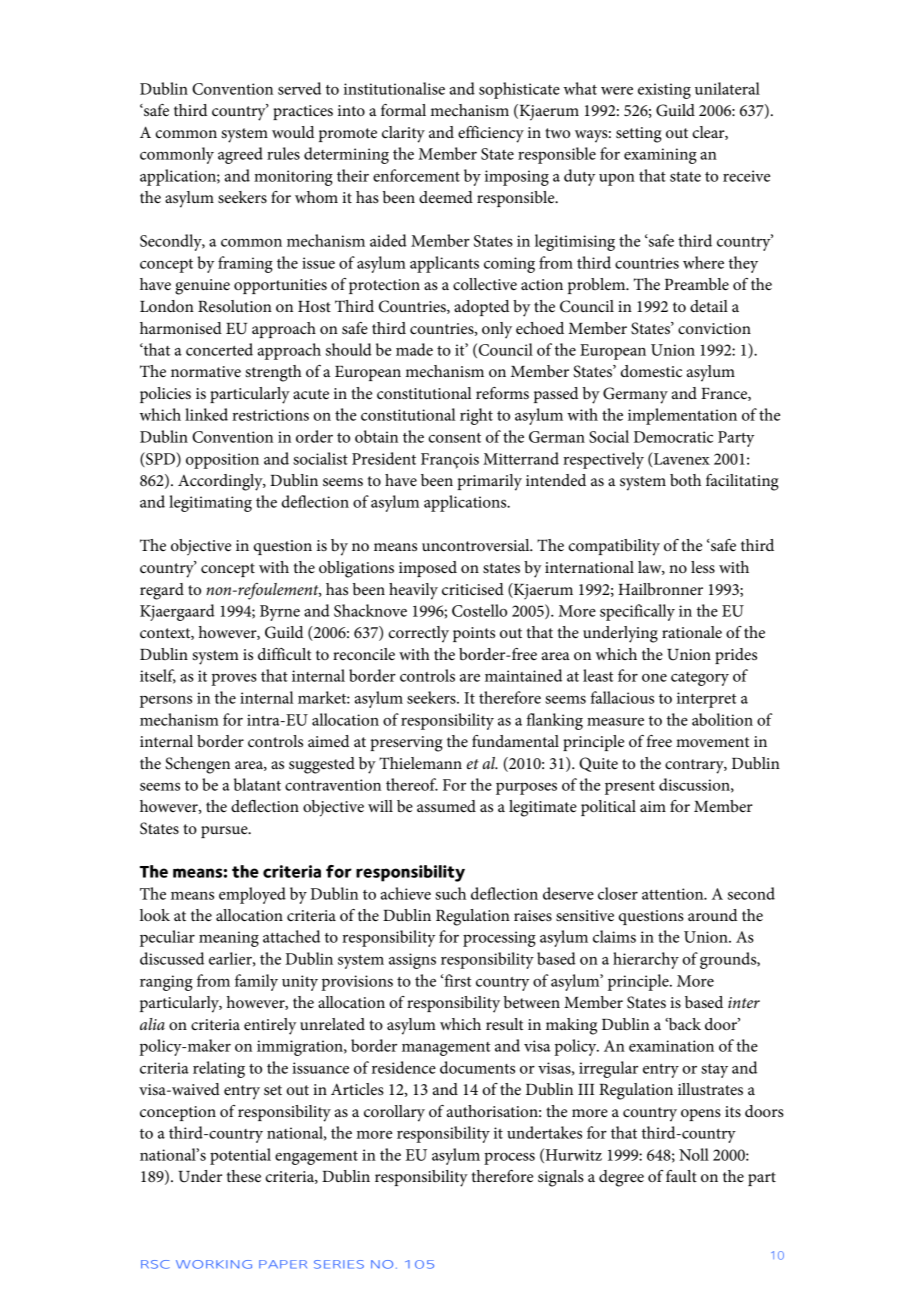 The image size is (924, 1308). I want to click on proves, so click(234, 680).
